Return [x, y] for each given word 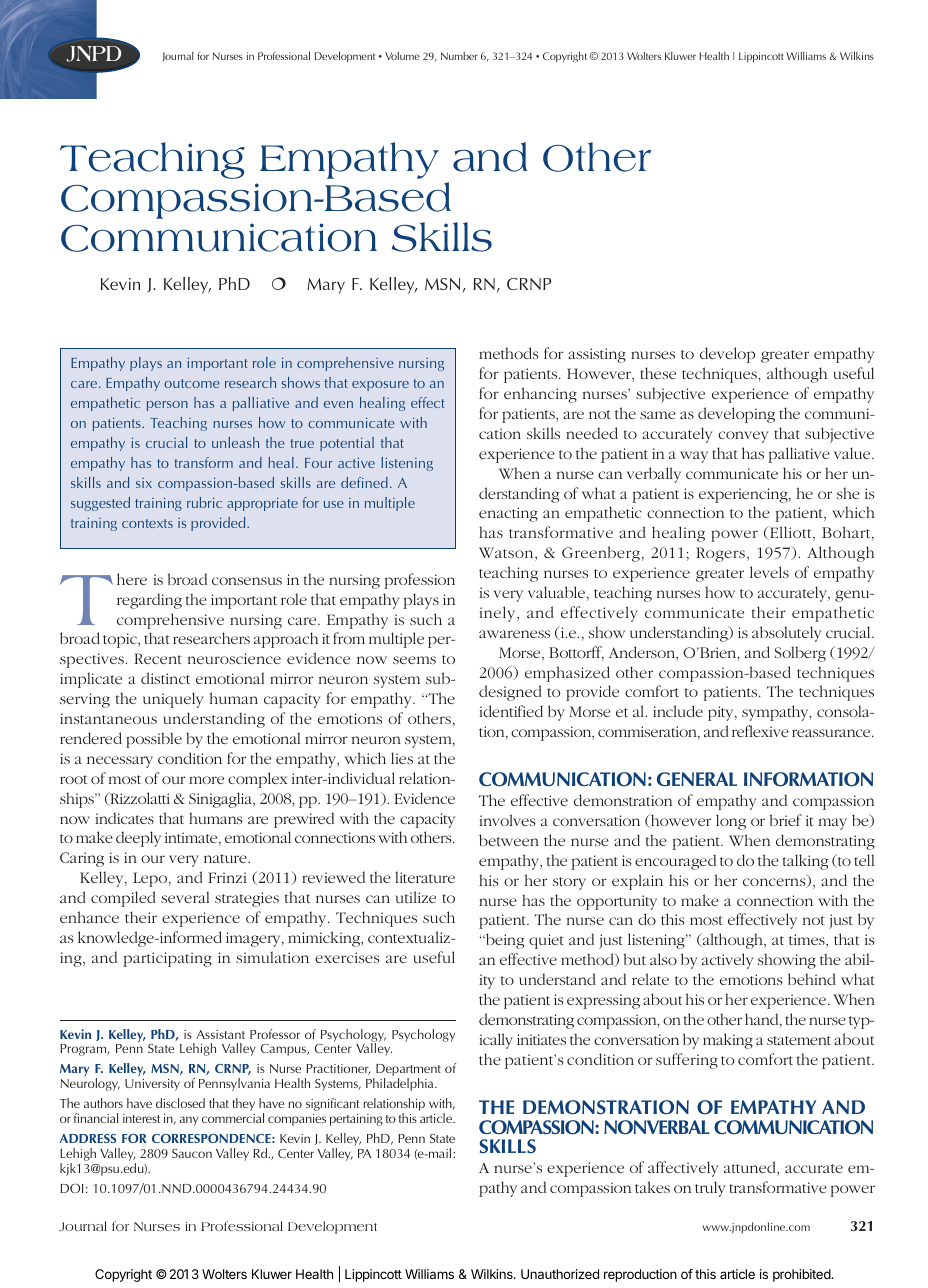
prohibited [802, 1275]
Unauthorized [560, 1274]
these [658, 373]
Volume [402, 56]
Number [459, 56]
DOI [72, 1188]
